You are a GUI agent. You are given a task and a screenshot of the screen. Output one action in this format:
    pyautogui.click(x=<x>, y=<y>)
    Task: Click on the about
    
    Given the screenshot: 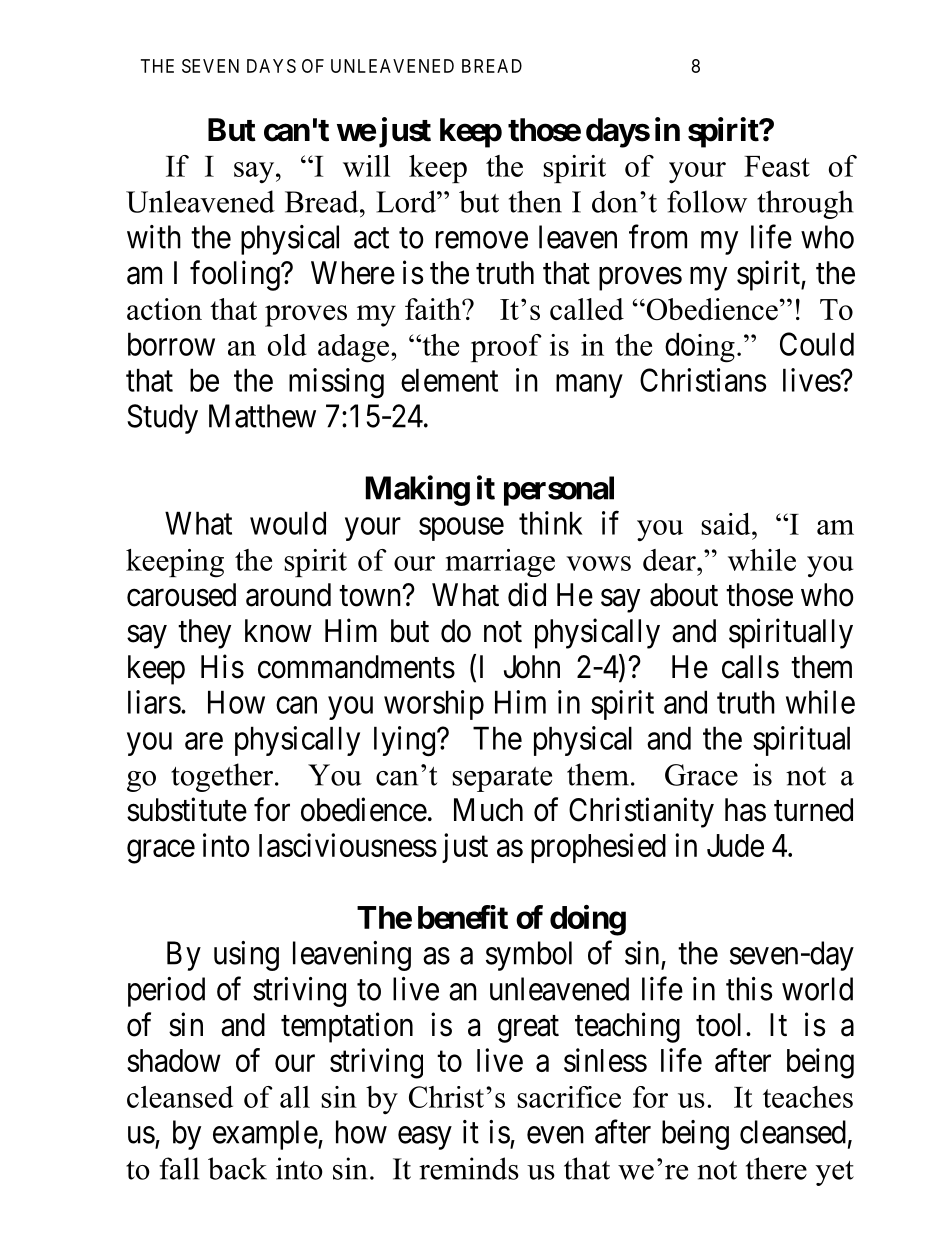 What is the action you would take?
    pyautogui.click(x=684, y=595)
